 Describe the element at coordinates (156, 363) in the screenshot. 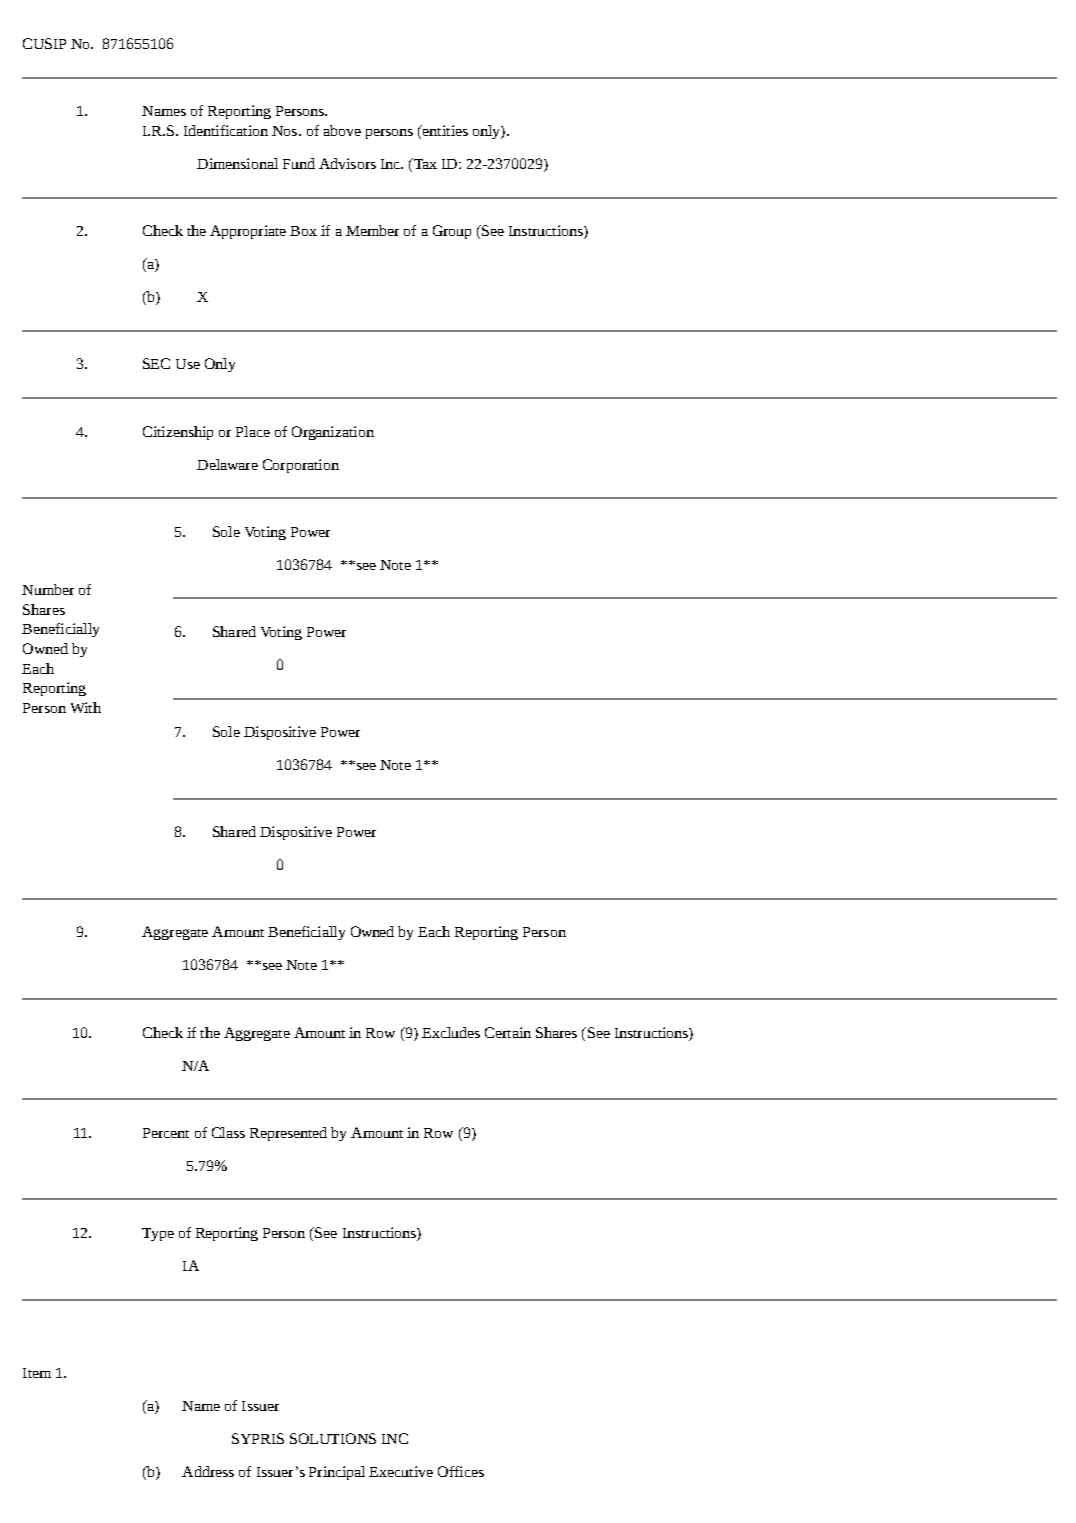

I see `SEC` at that location.
